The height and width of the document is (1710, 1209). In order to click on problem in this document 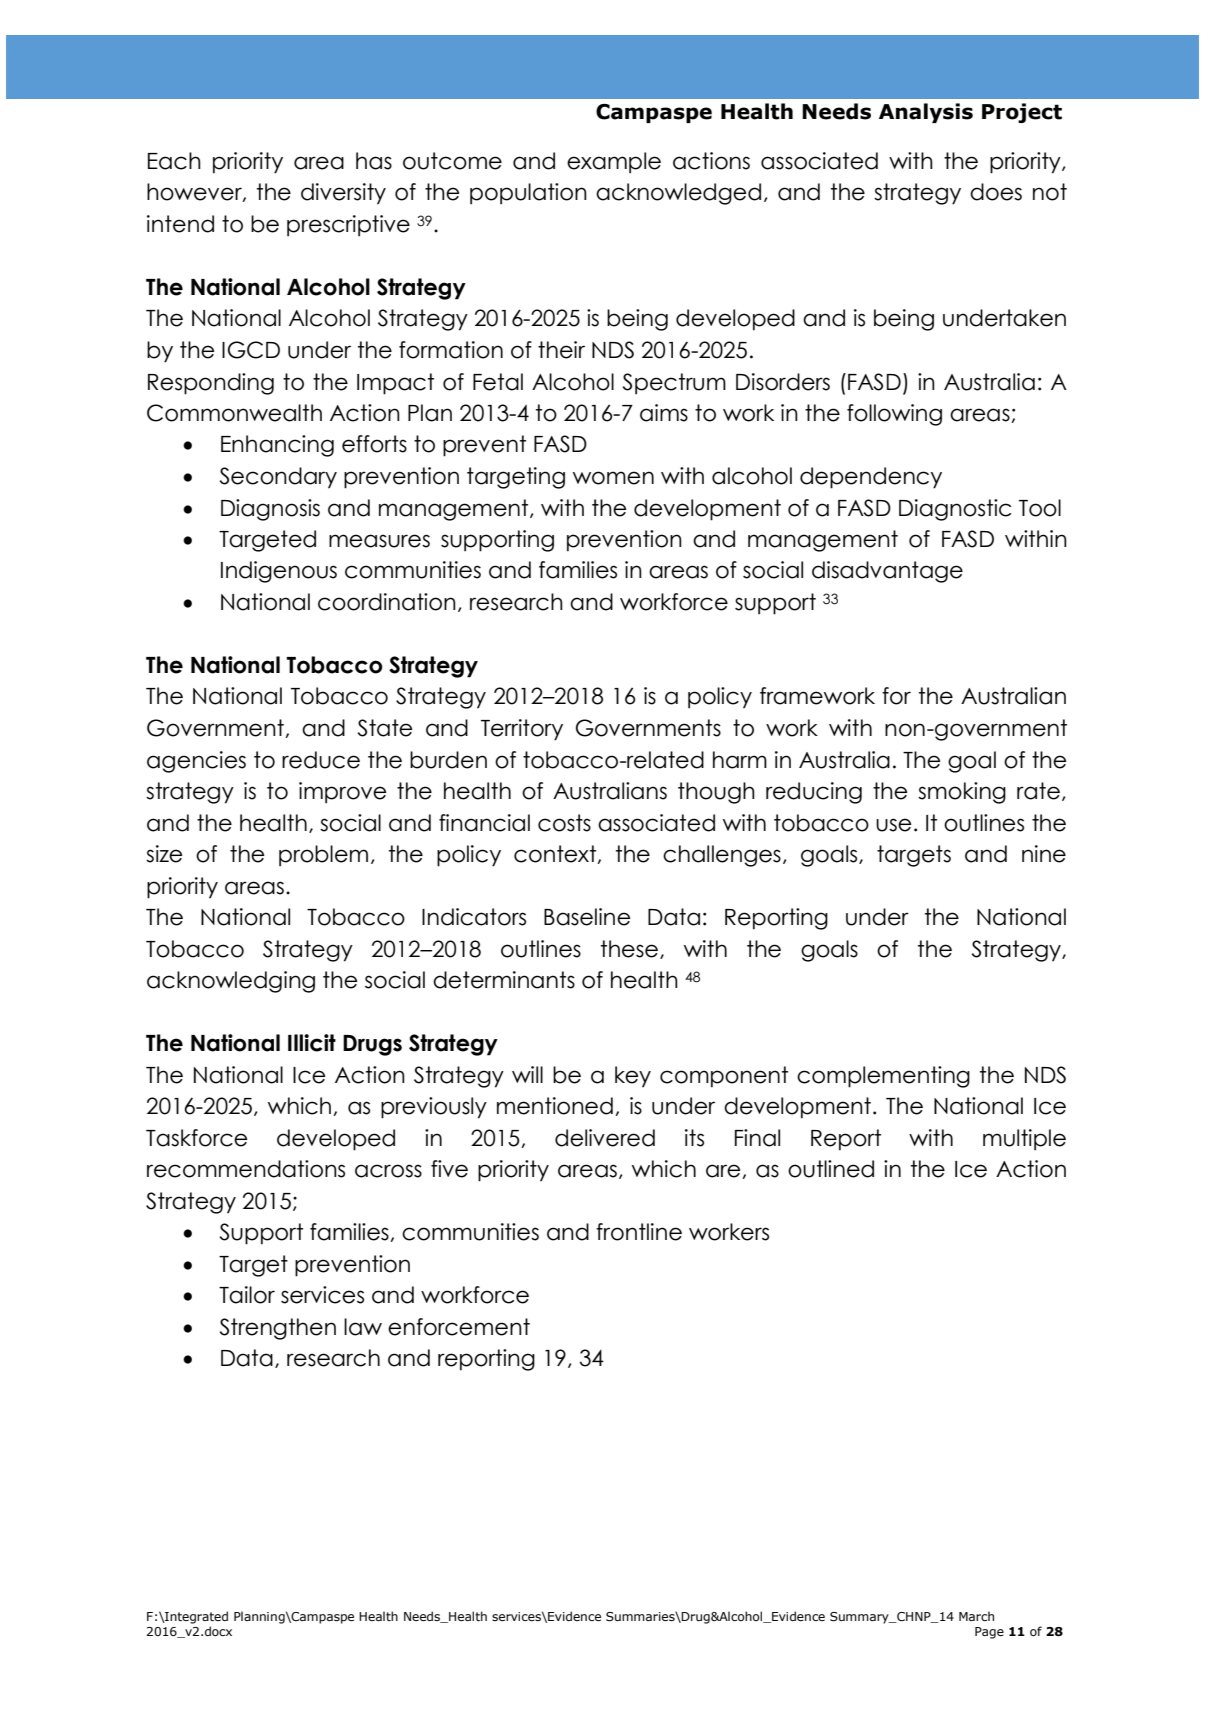, I will do `click(323, 856)`.
